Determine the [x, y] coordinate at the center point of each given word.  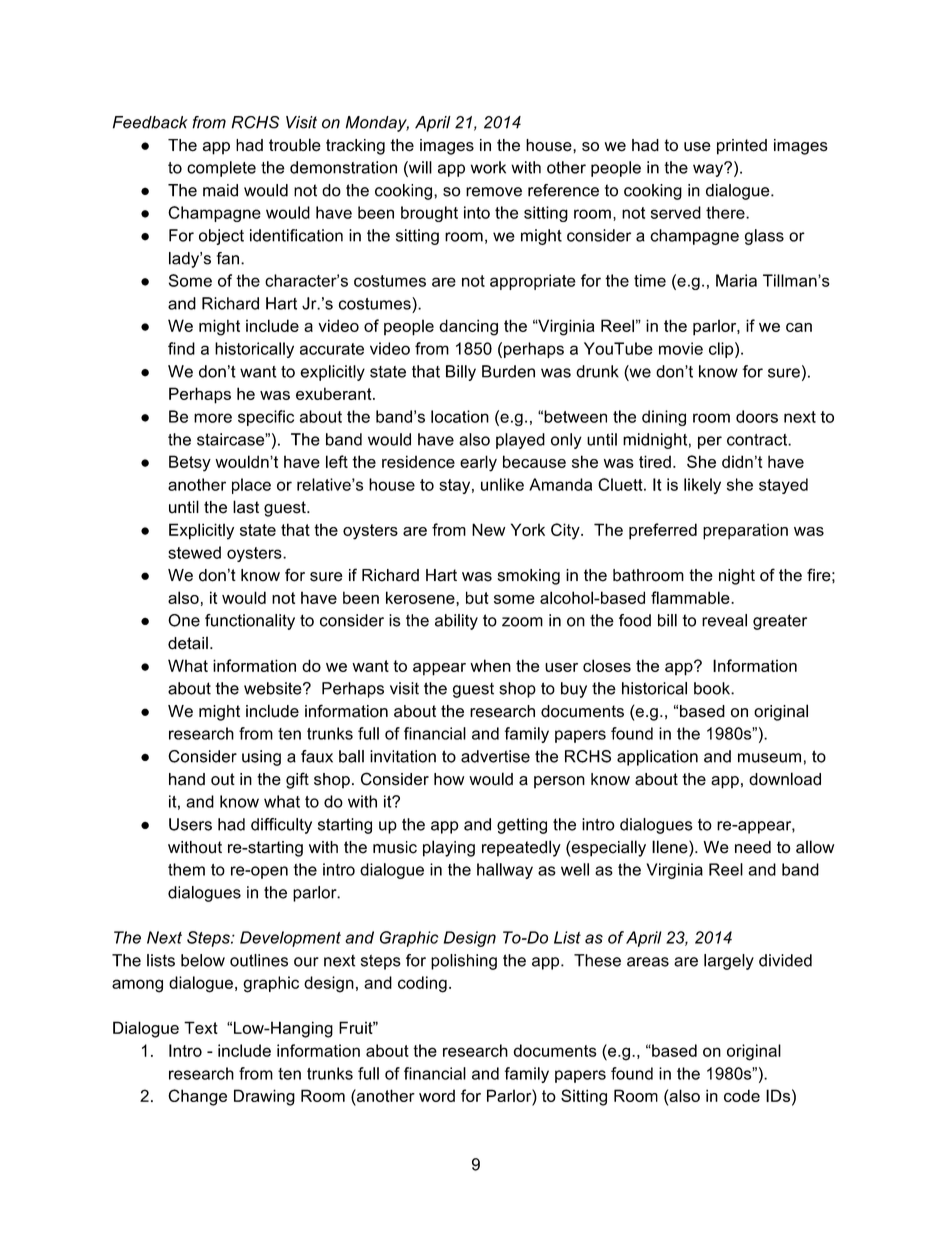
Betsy [190, 463]
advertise [495, 756]
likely [702, 486]
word [437, 1095]
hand [187, 779]
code [742, 1095]
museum [769, 758]
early [478, 463]
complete [221, 169]
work [488, 167]
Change [197, 1097]
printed [742, 147]
